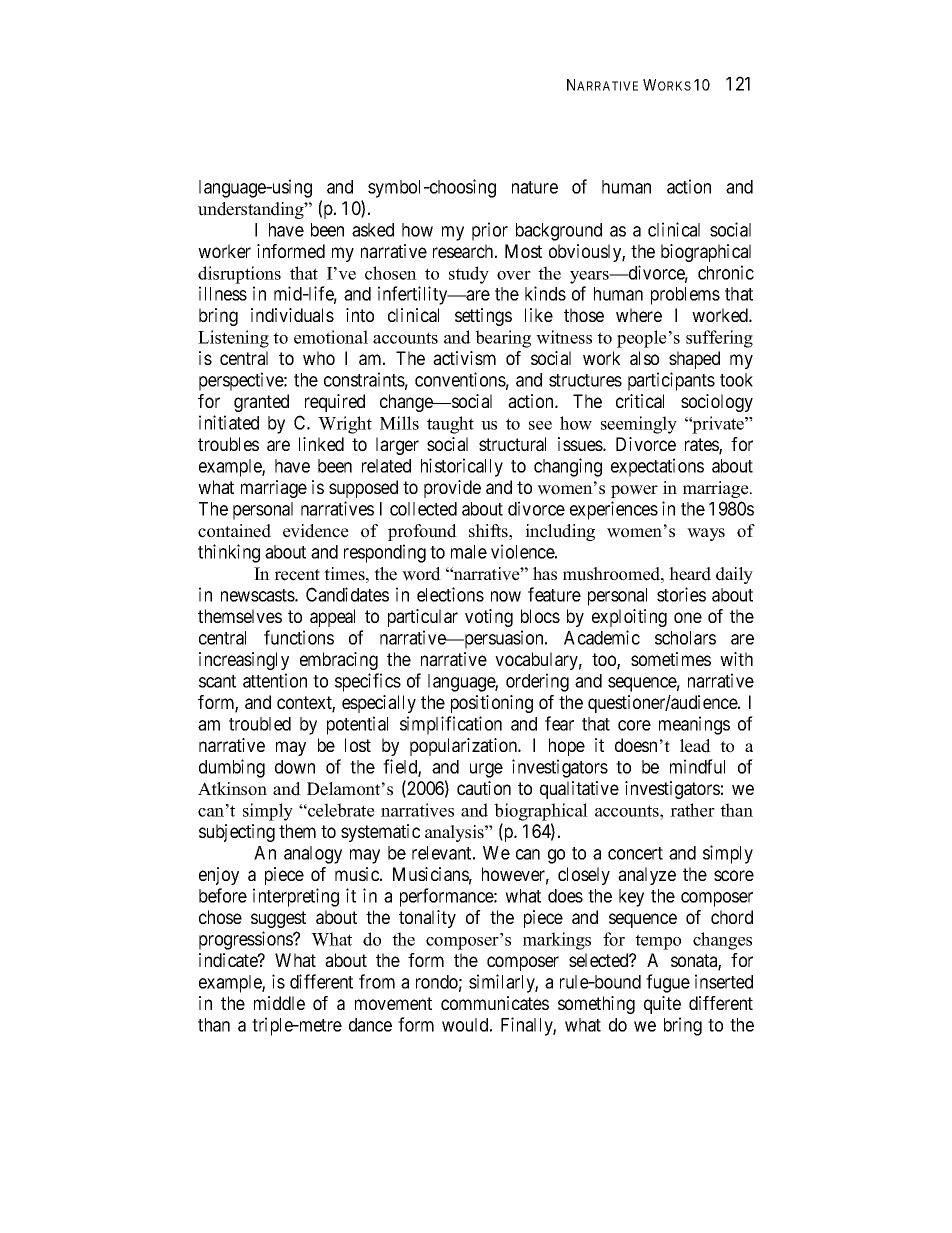 Image resolution: width=952 pixels, height=1233 pixels. Describe the element at coordinates (726, 272) in the document. I see `chronic` at that location.
